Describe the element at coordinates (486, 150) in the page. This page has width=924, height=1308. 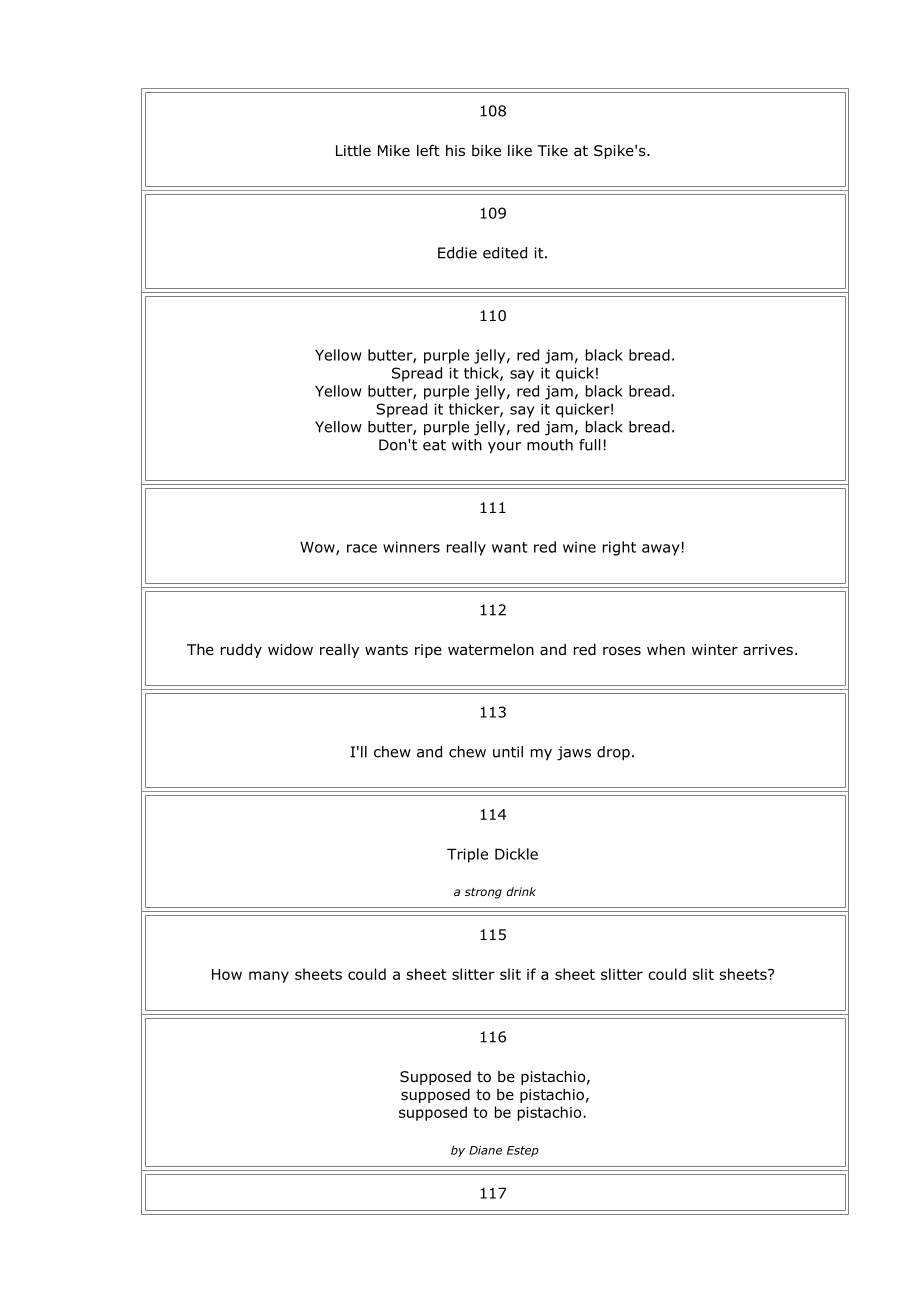
I see `bike` at that location.
